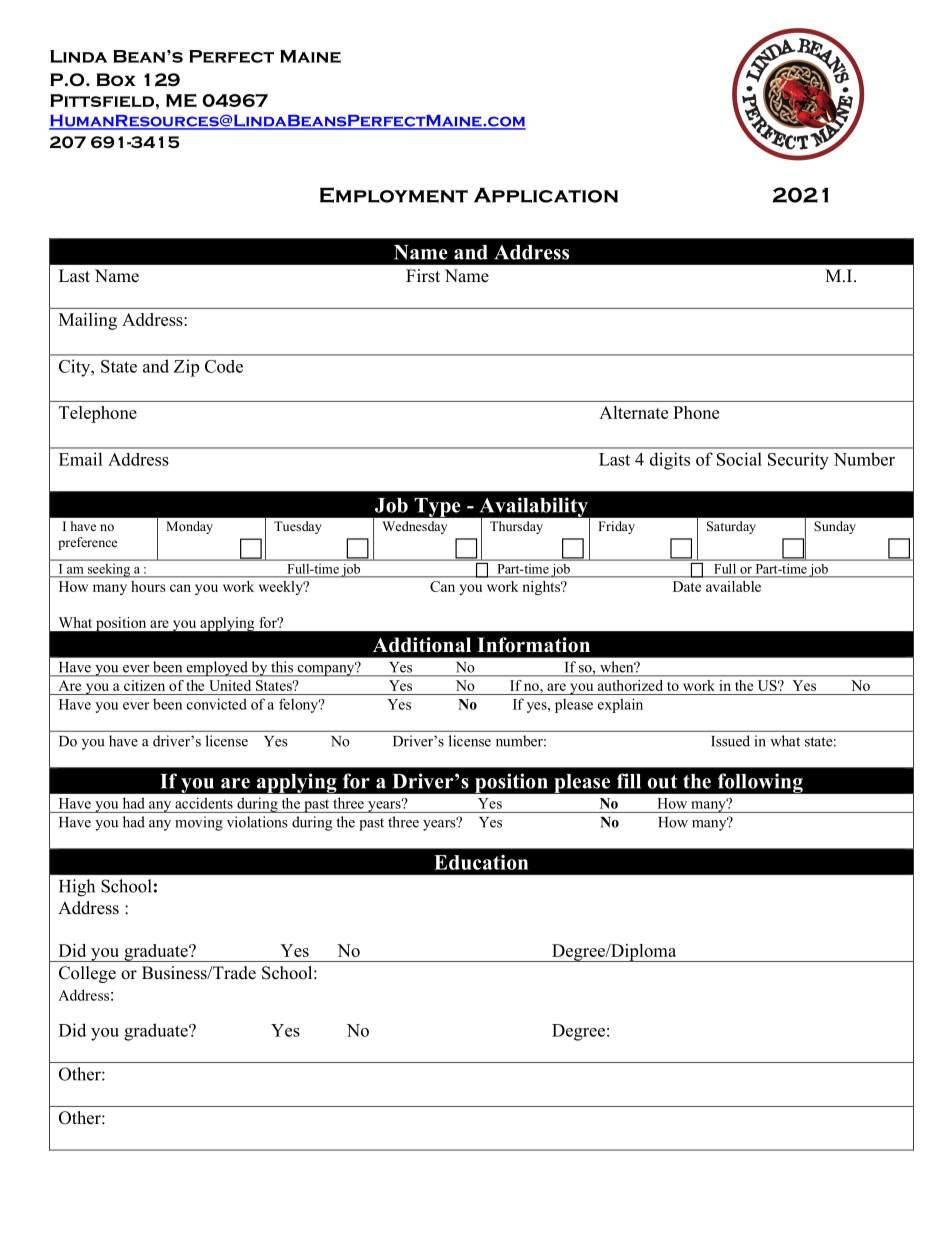 The image size is (952, 1233). I want to click on Saturday, so click(731, 527).
